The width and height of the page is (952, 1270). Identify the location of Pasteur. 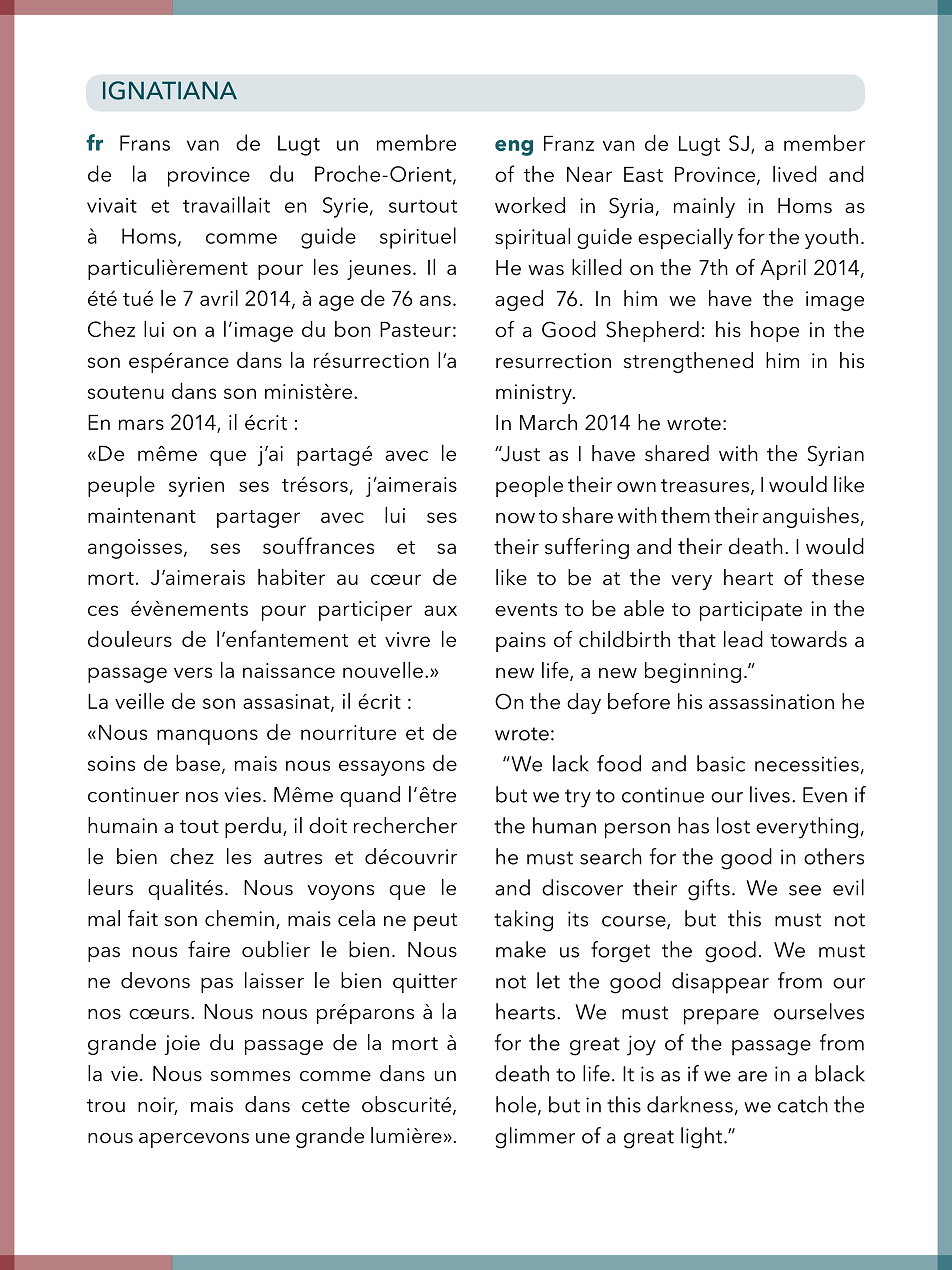
(415, 329).
